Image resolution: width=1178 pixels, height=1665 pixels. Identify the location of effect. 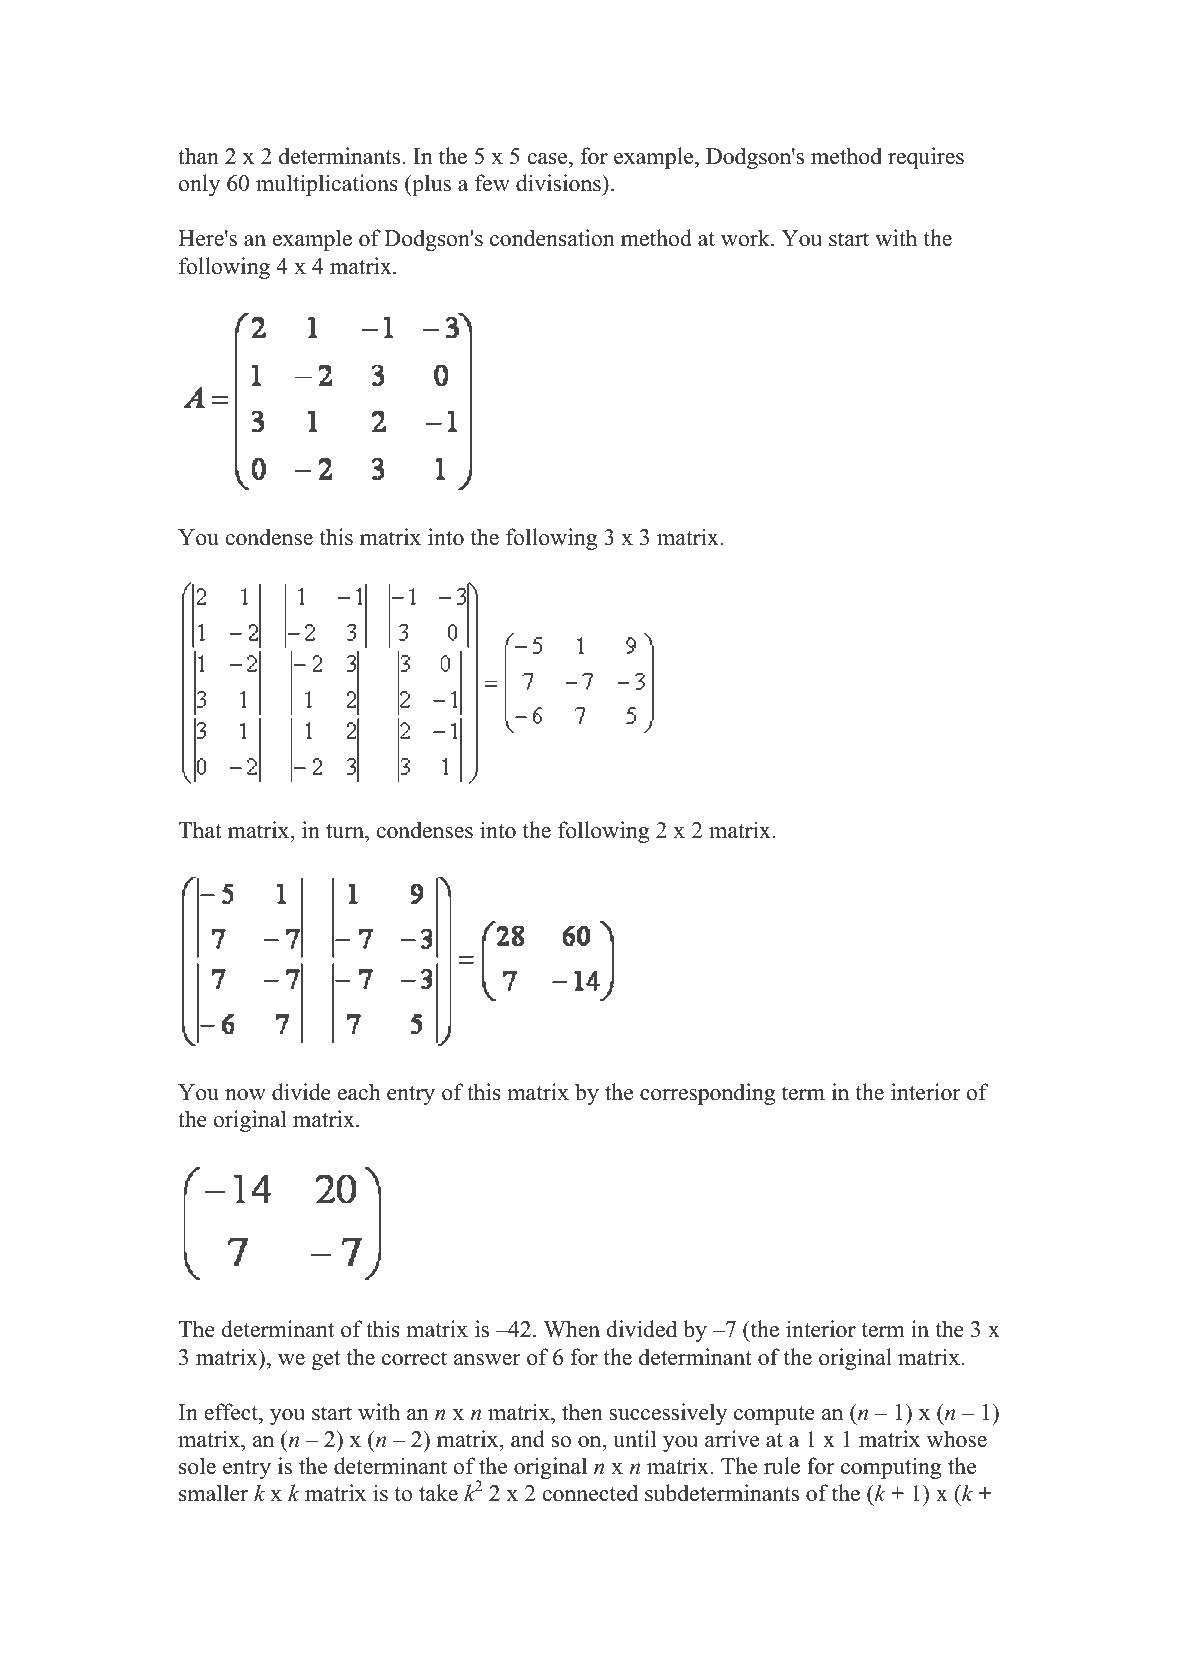
(232, 1412).
